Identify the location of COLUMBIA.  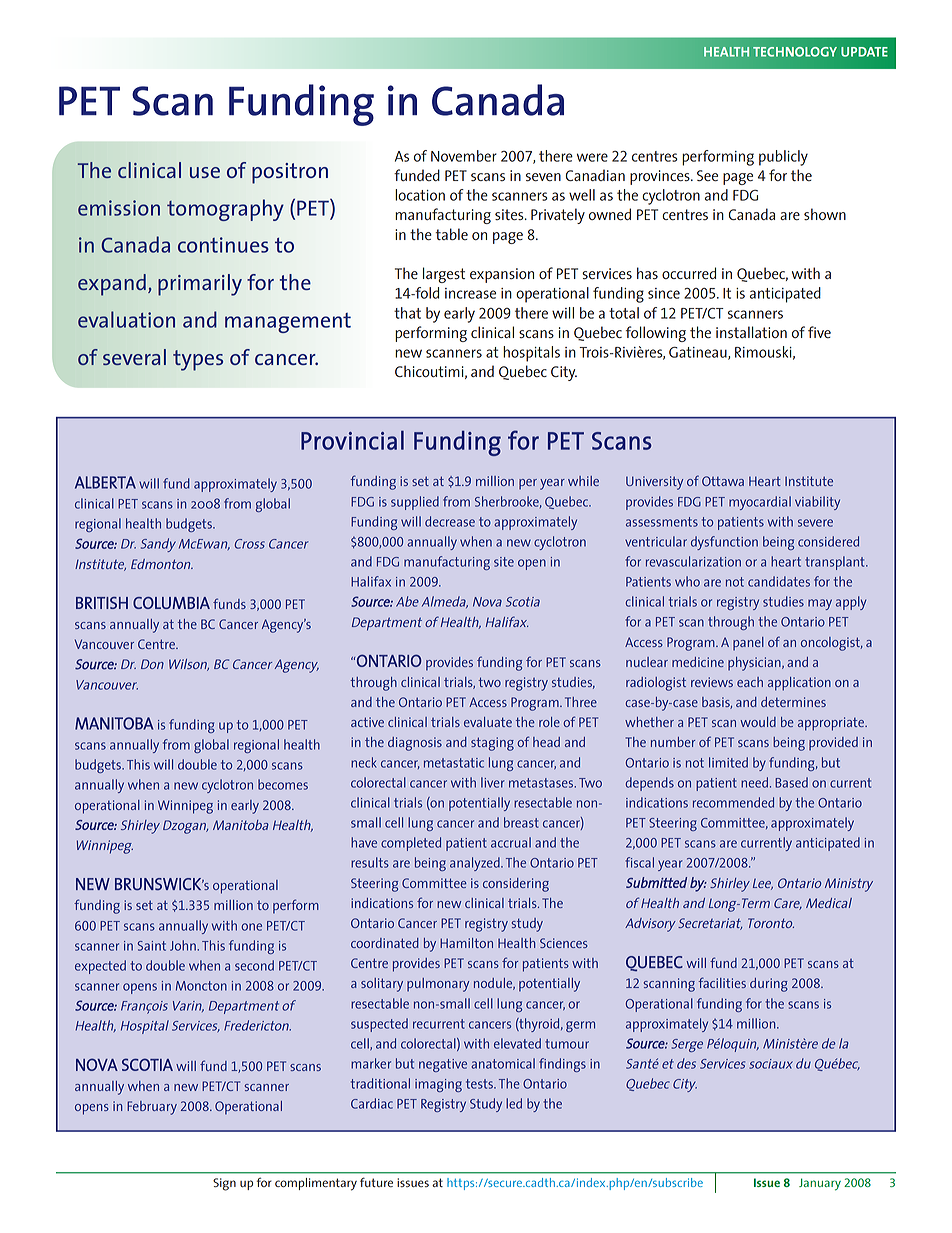
(171, 603).
